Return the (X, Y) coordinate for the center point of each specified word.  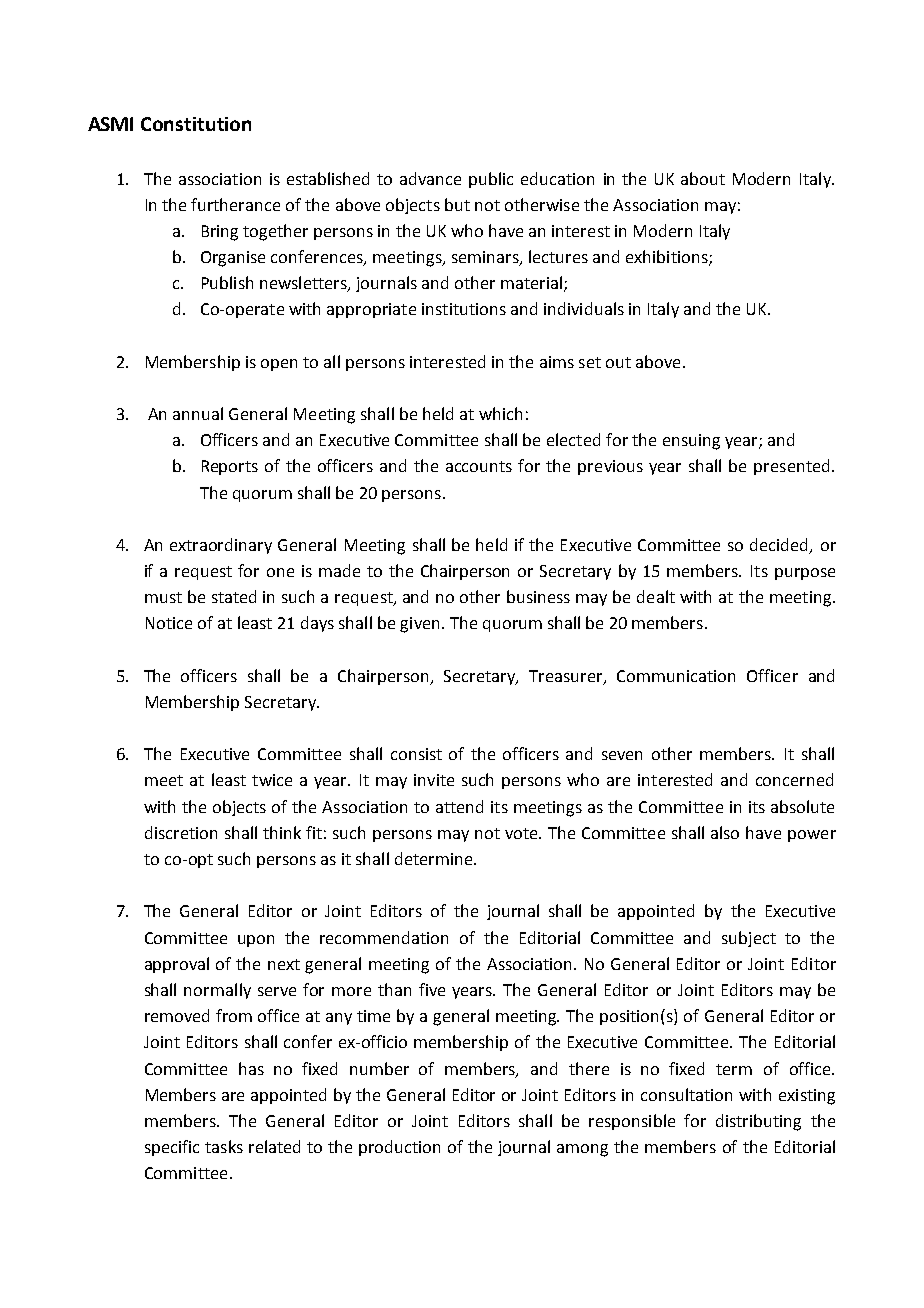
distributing (758, 1122)
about (703, 178)
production (399, 1148)
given (419, 625)
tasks (224, 1146)
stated (234, 596)
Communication (676, 676)
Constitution (196, 124)
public (491, 180)
